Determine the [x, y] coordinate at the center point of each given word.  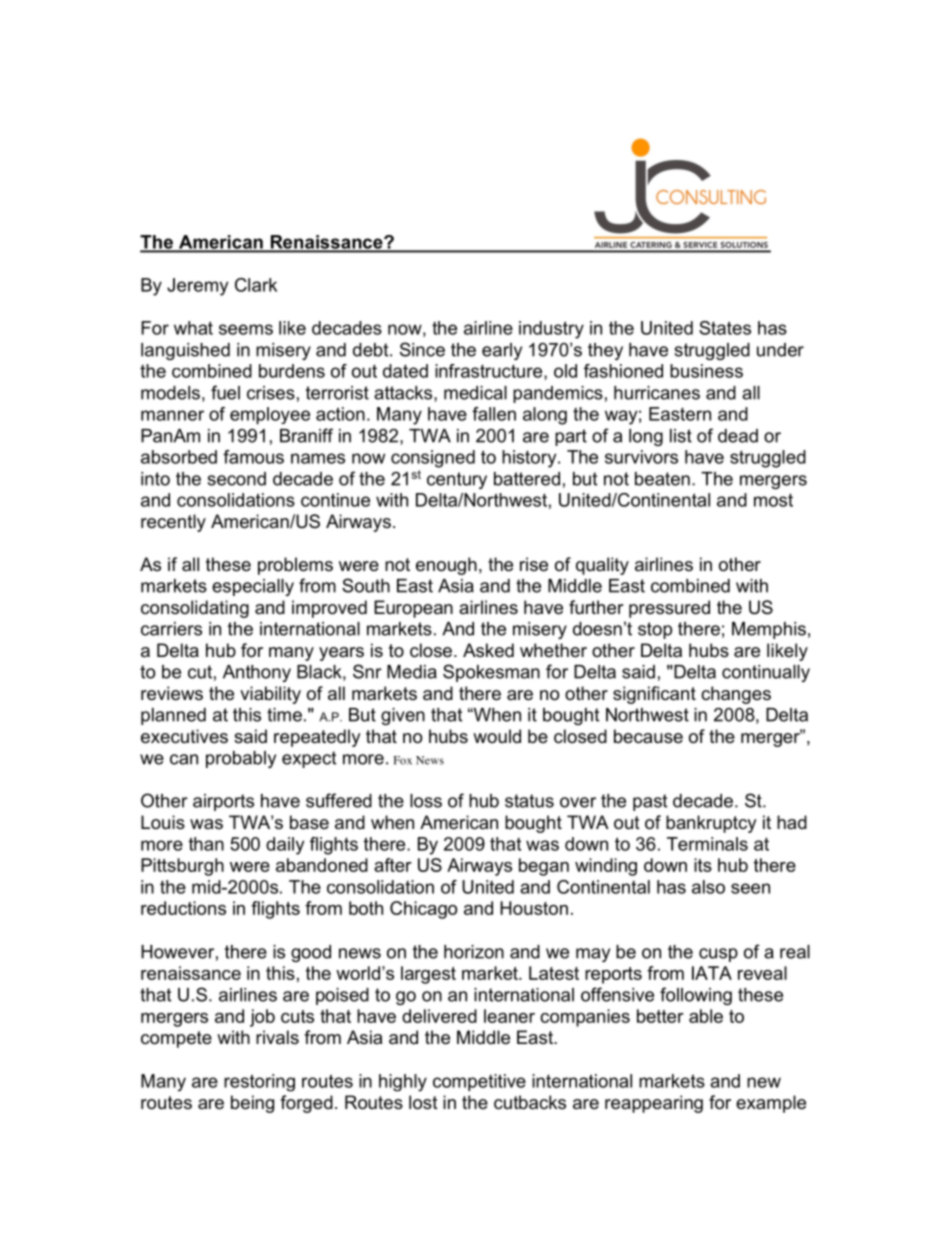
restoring [259, 1083]
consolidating [195, 609]
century [457, 480]
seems [246, 329]
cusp [718, 955]
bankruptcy [711, 824]
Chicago [423, 910]
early [502, 351]
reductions [183, 908]
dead [738, 436]
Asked [488, 650]
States [725, 328]
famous [253, 457]
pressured [669, 609]
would [497, 736]
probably [241, 759]
